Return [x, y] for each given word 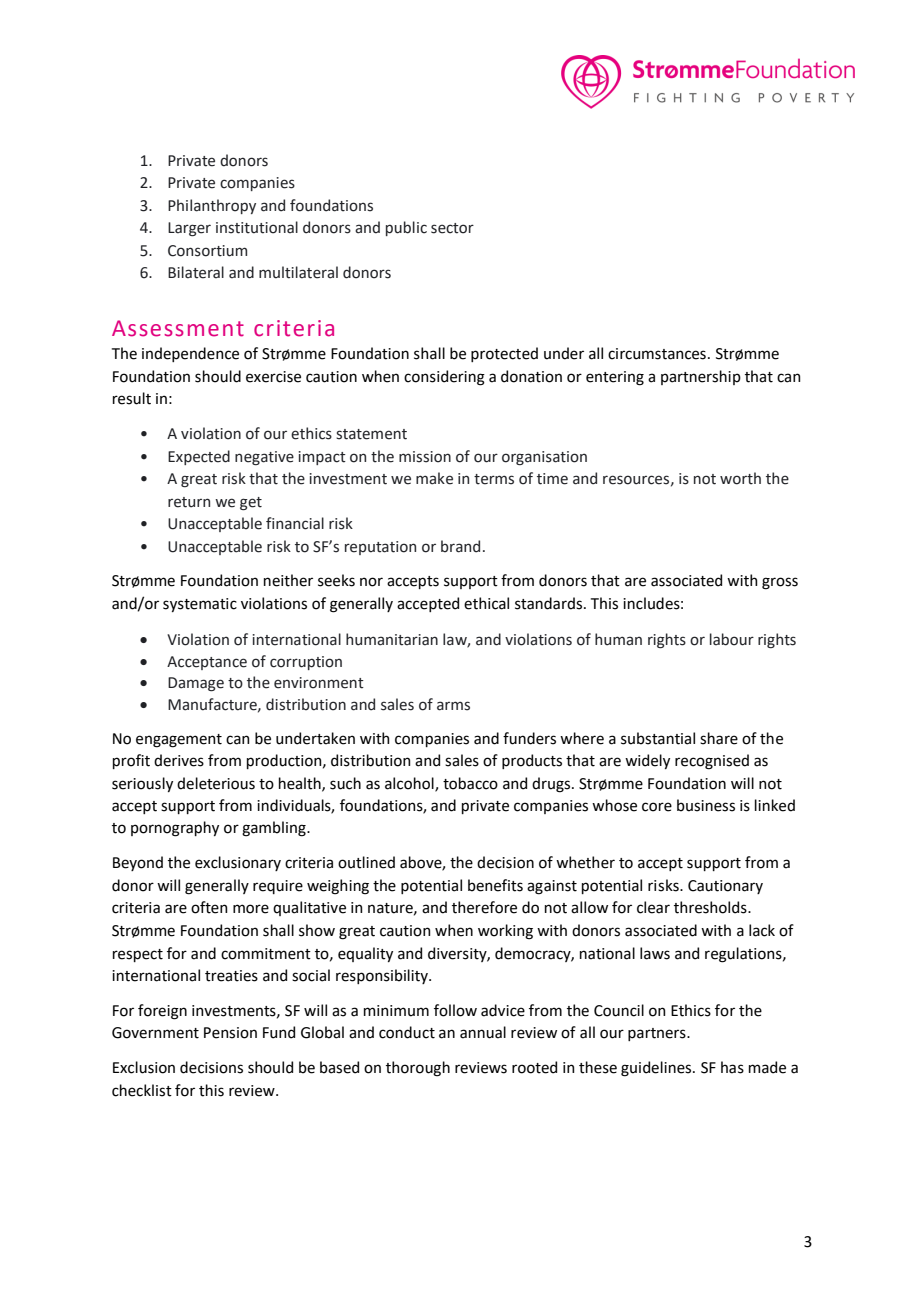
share [719, 738]
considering [444, 378]
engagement [179, 741]
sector [452, 228]
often [209, 907]
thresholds [711, 907]
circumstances [657, 354]
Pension [230, 1033]
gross [780, 583]
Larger [189, 229]
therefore [484, 907]
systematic [200, 605]
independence [190, 354]
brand [460, 546]
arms [453, 706]
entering [615, 378]
